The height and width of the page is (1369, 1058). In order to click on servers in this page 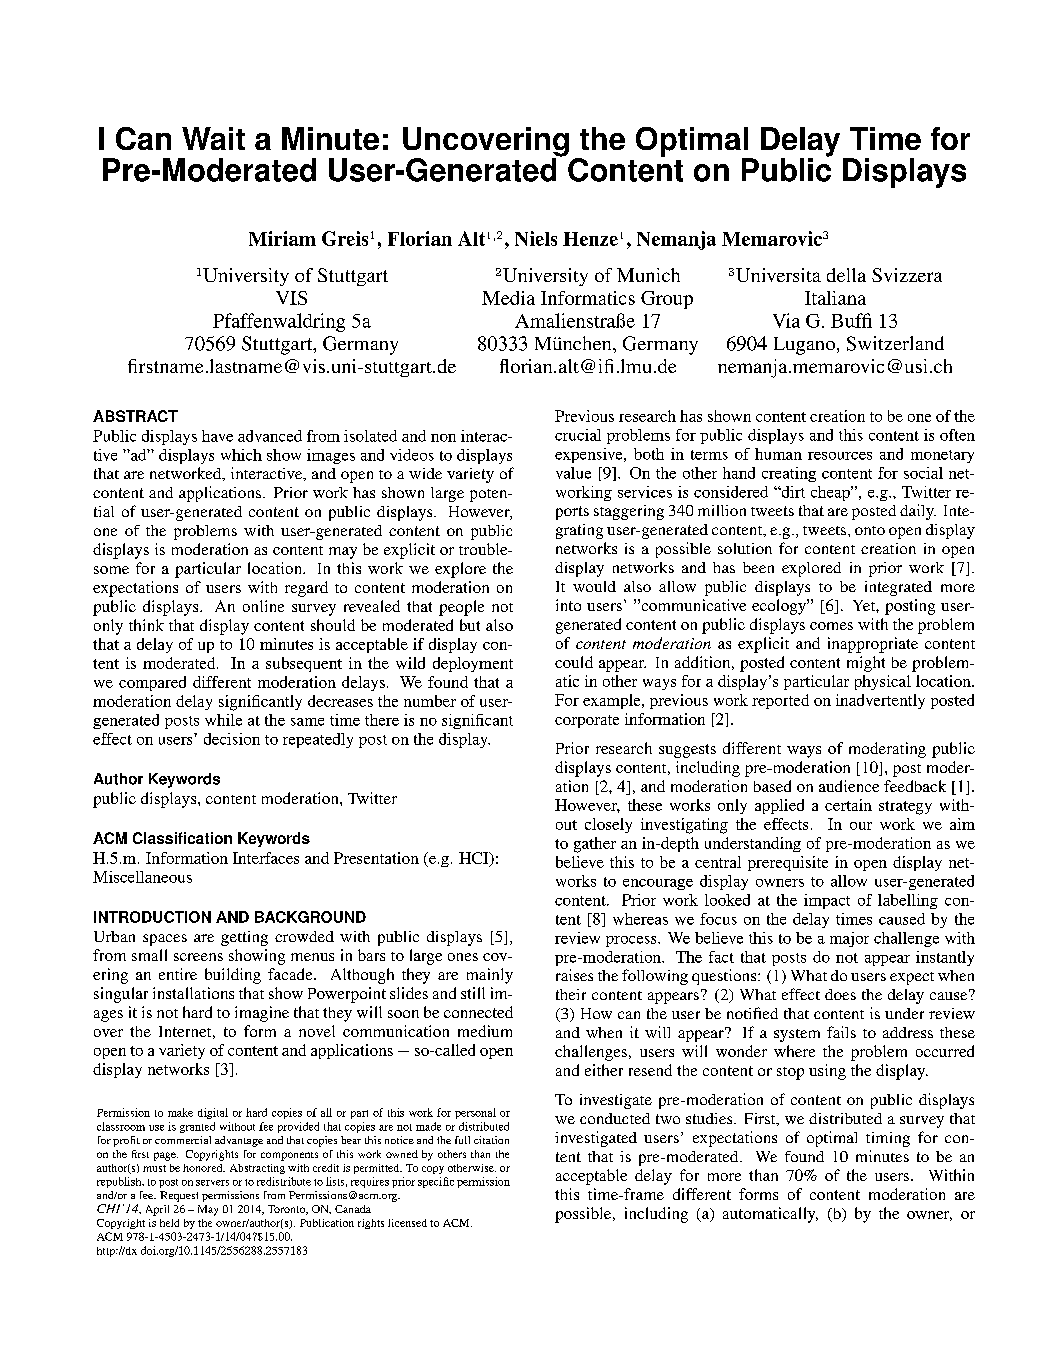, I will do `click(212, 1183)`.
